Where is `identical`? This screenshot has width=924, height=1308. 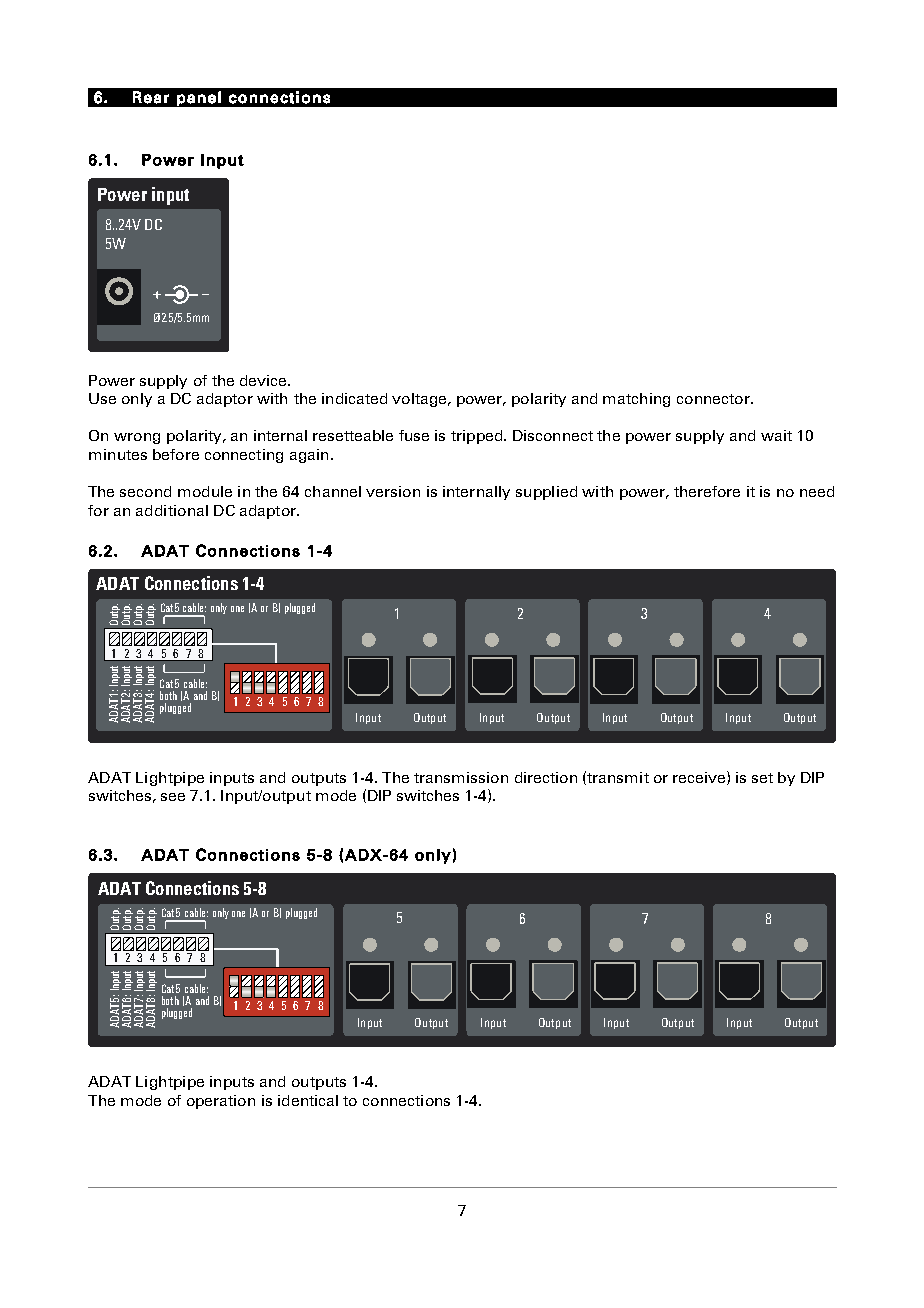 identical is located at coordinates (308, 1100).
